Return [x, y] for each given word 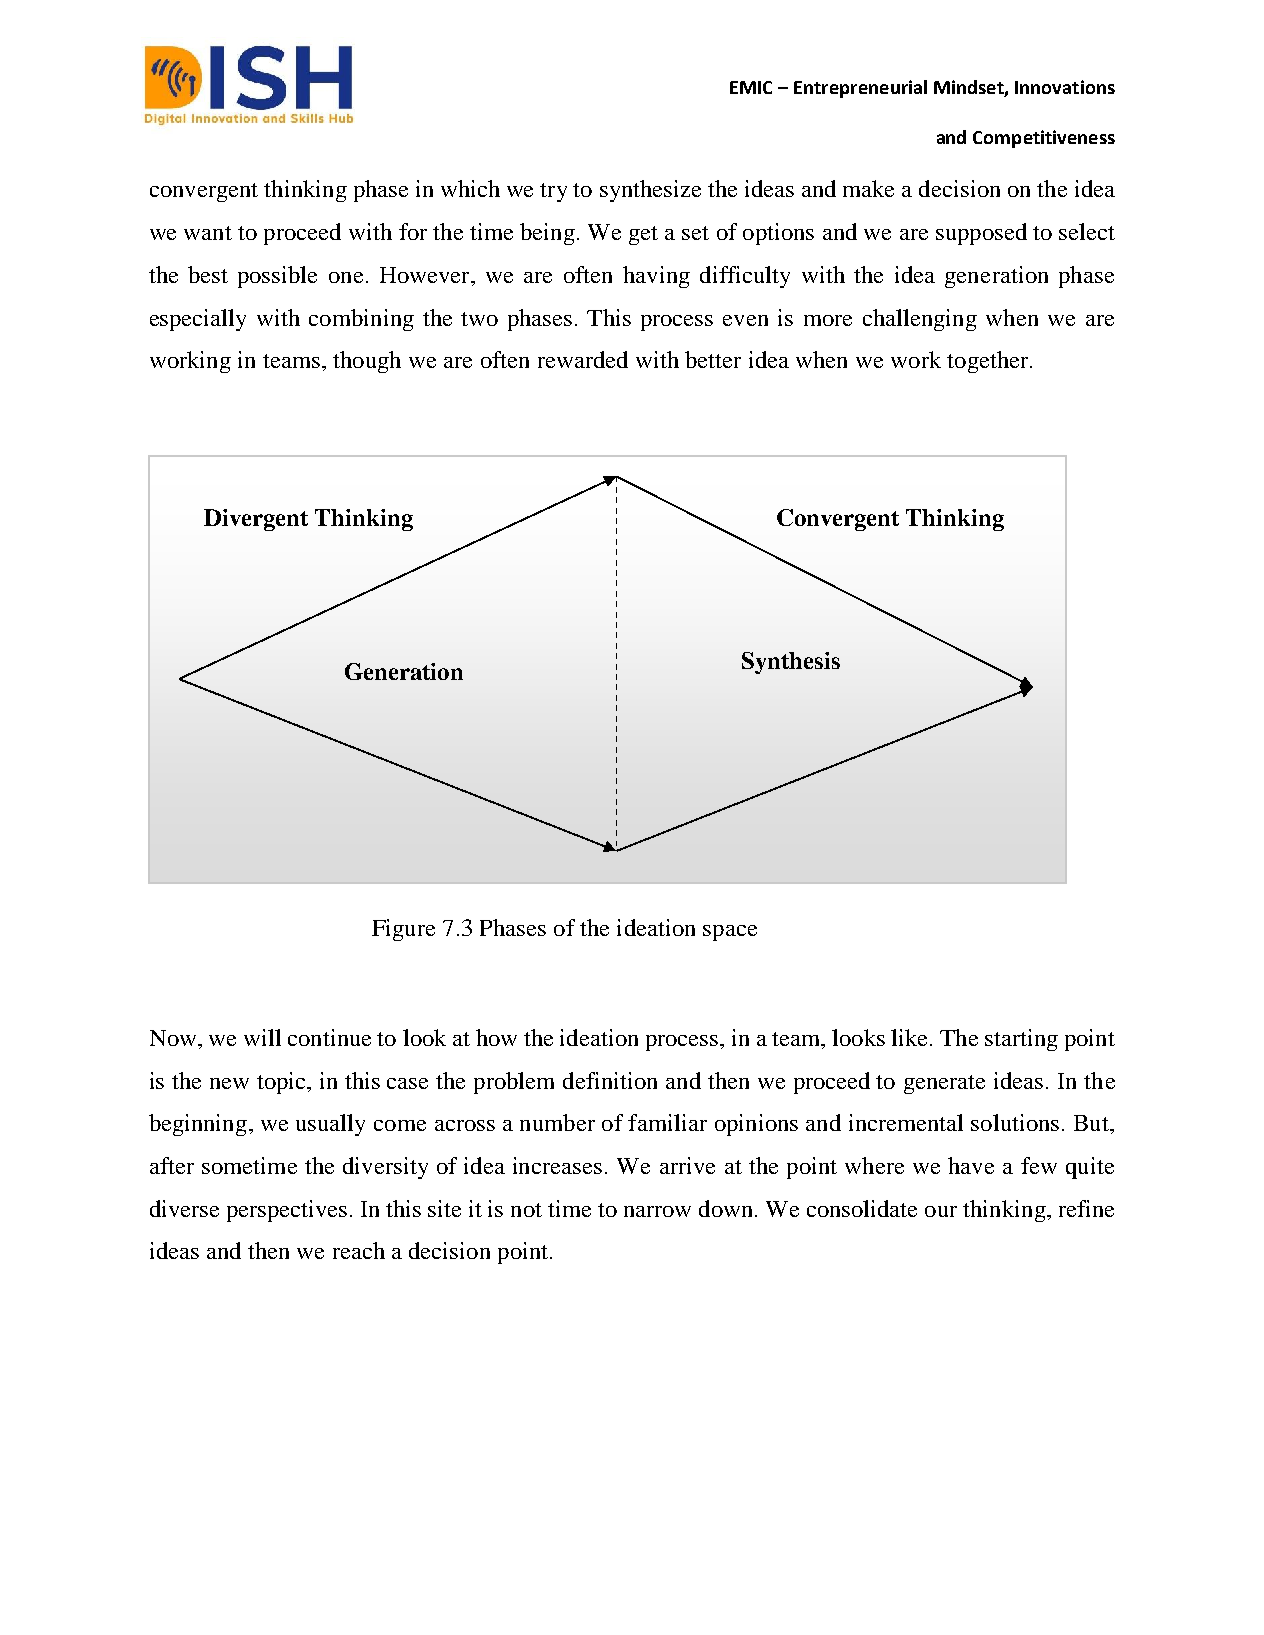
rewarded [583, 359]
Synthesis [791, 663]
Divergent [256, 520]
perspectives [287, 1211]
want [208, 233]
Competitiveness [1044, 139]
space [730, 933]
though [367, 362]
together [989, 362]
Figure [403, 930]
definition [610, 1080]
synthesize [650, 191]
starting [1021, 1040]
